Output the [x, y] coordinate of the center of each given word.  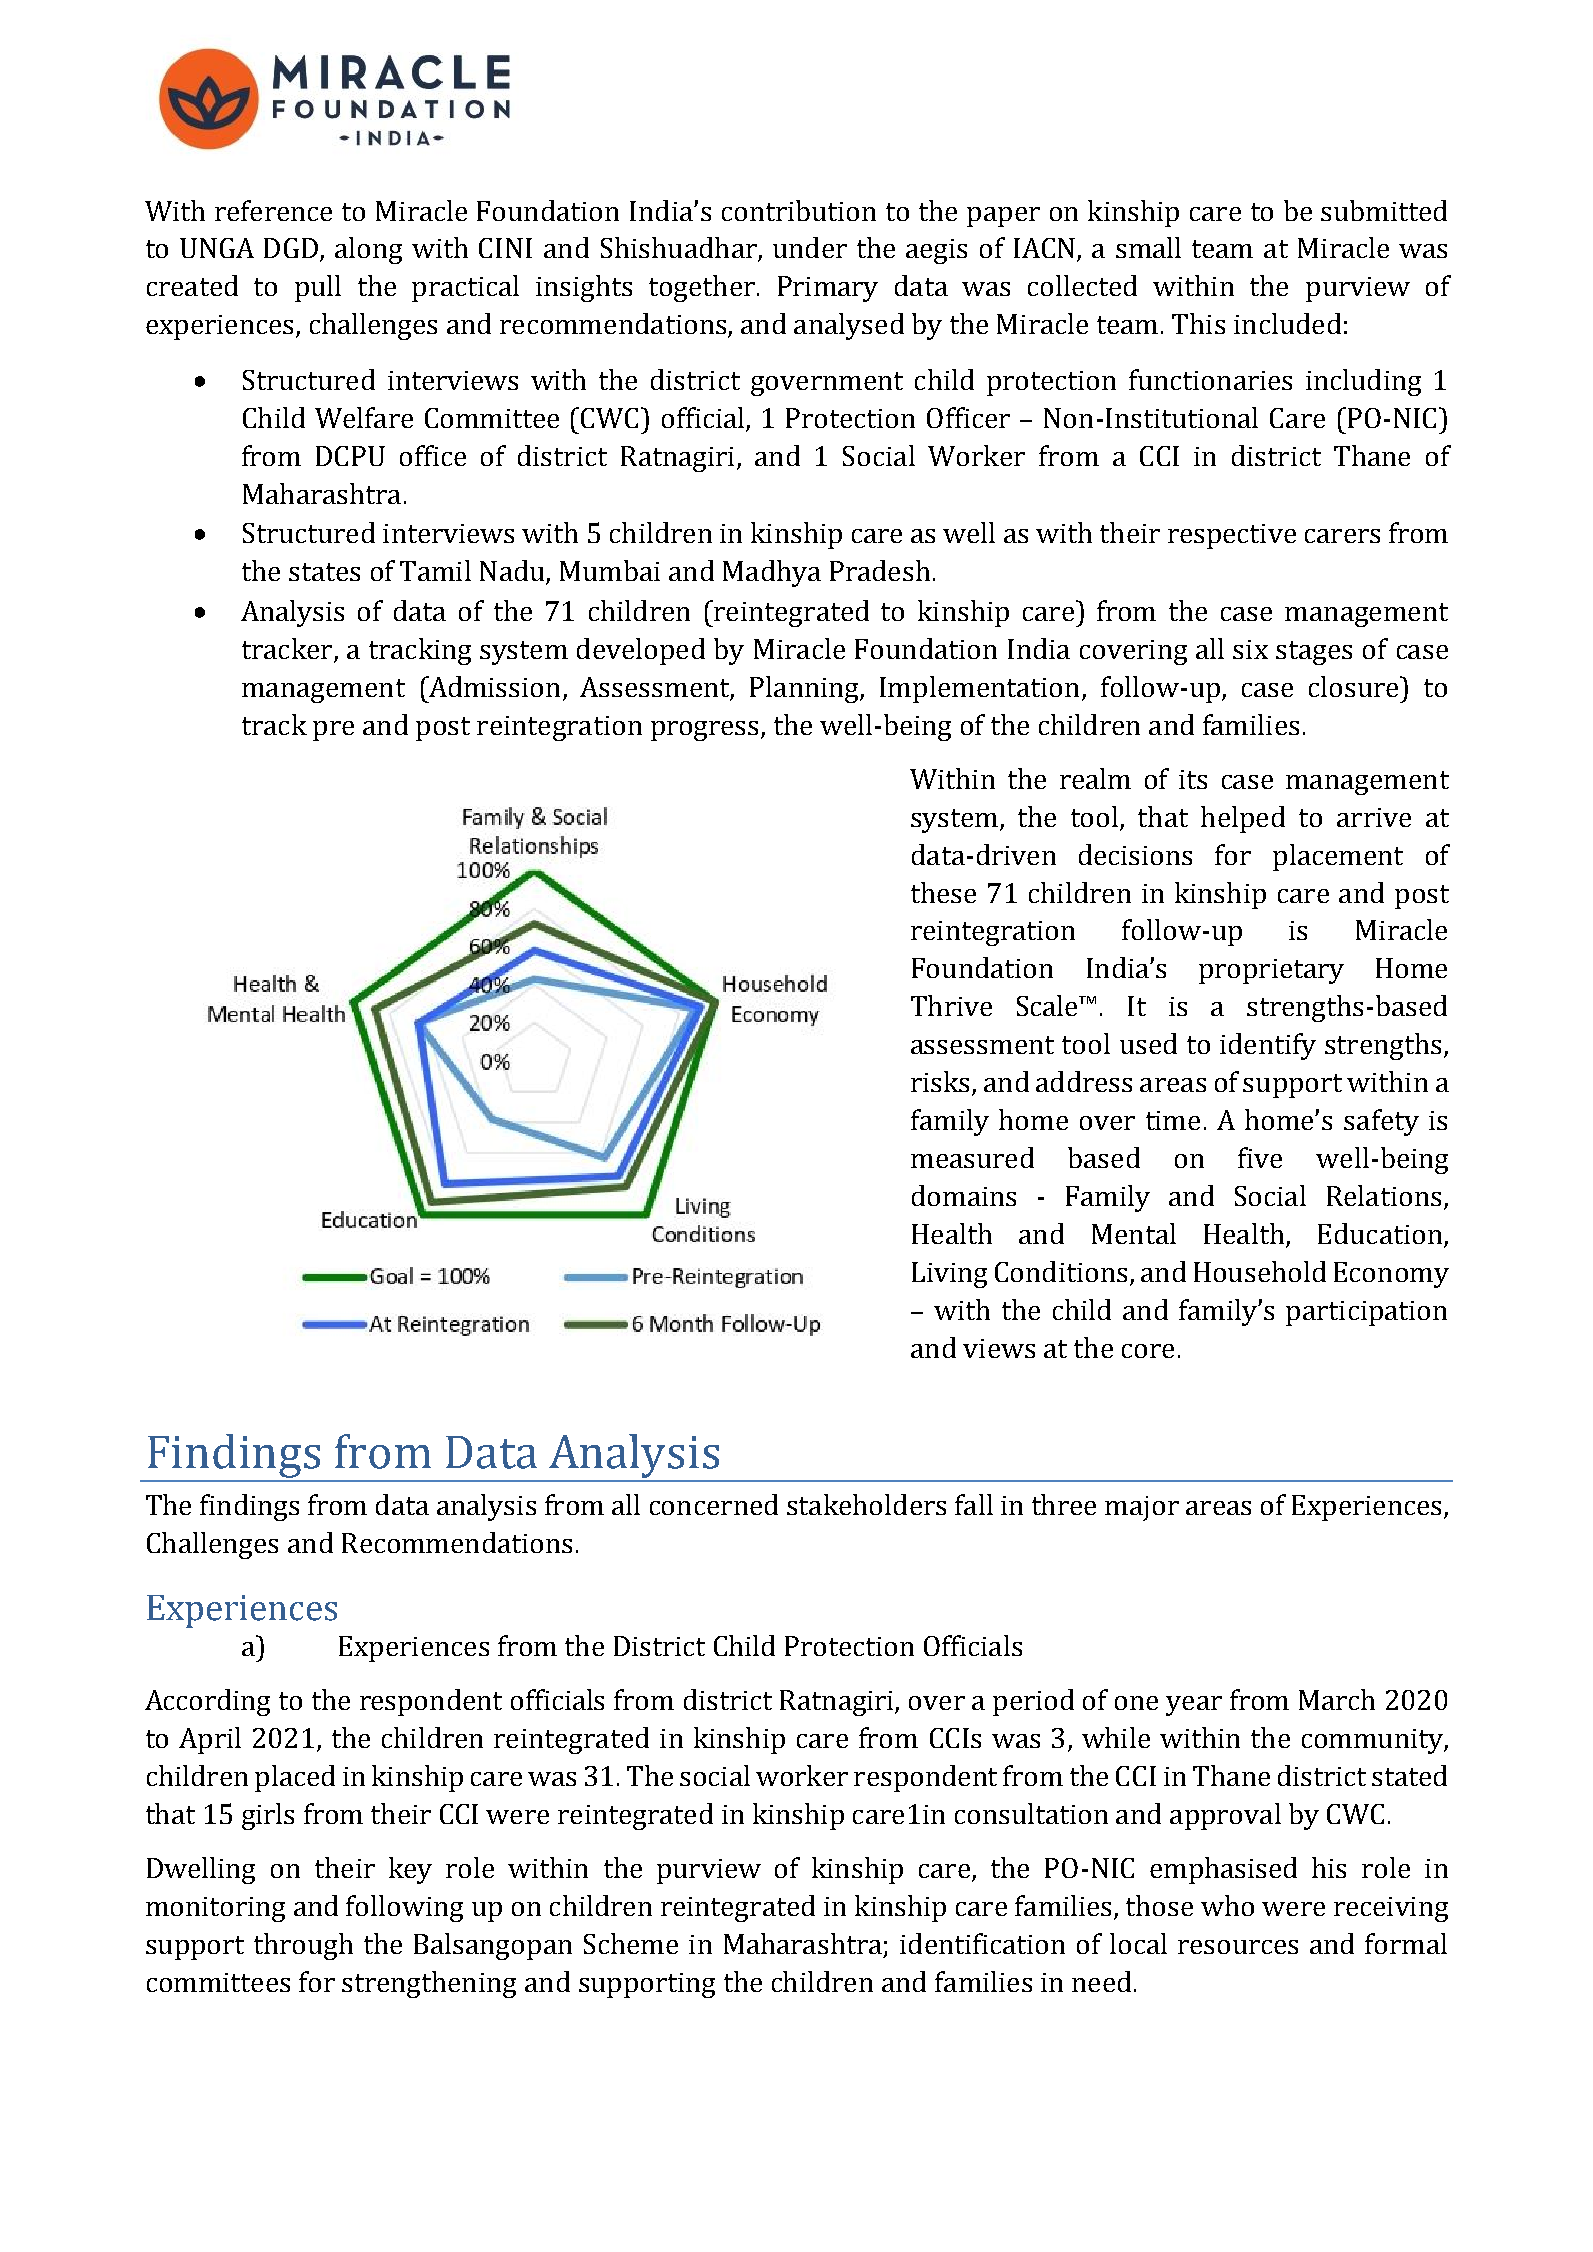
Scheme [631, 1943]
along [368, 250]
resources [1238, 1947]
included [1287, 323]
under [810, 247]
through [303, 1946]
